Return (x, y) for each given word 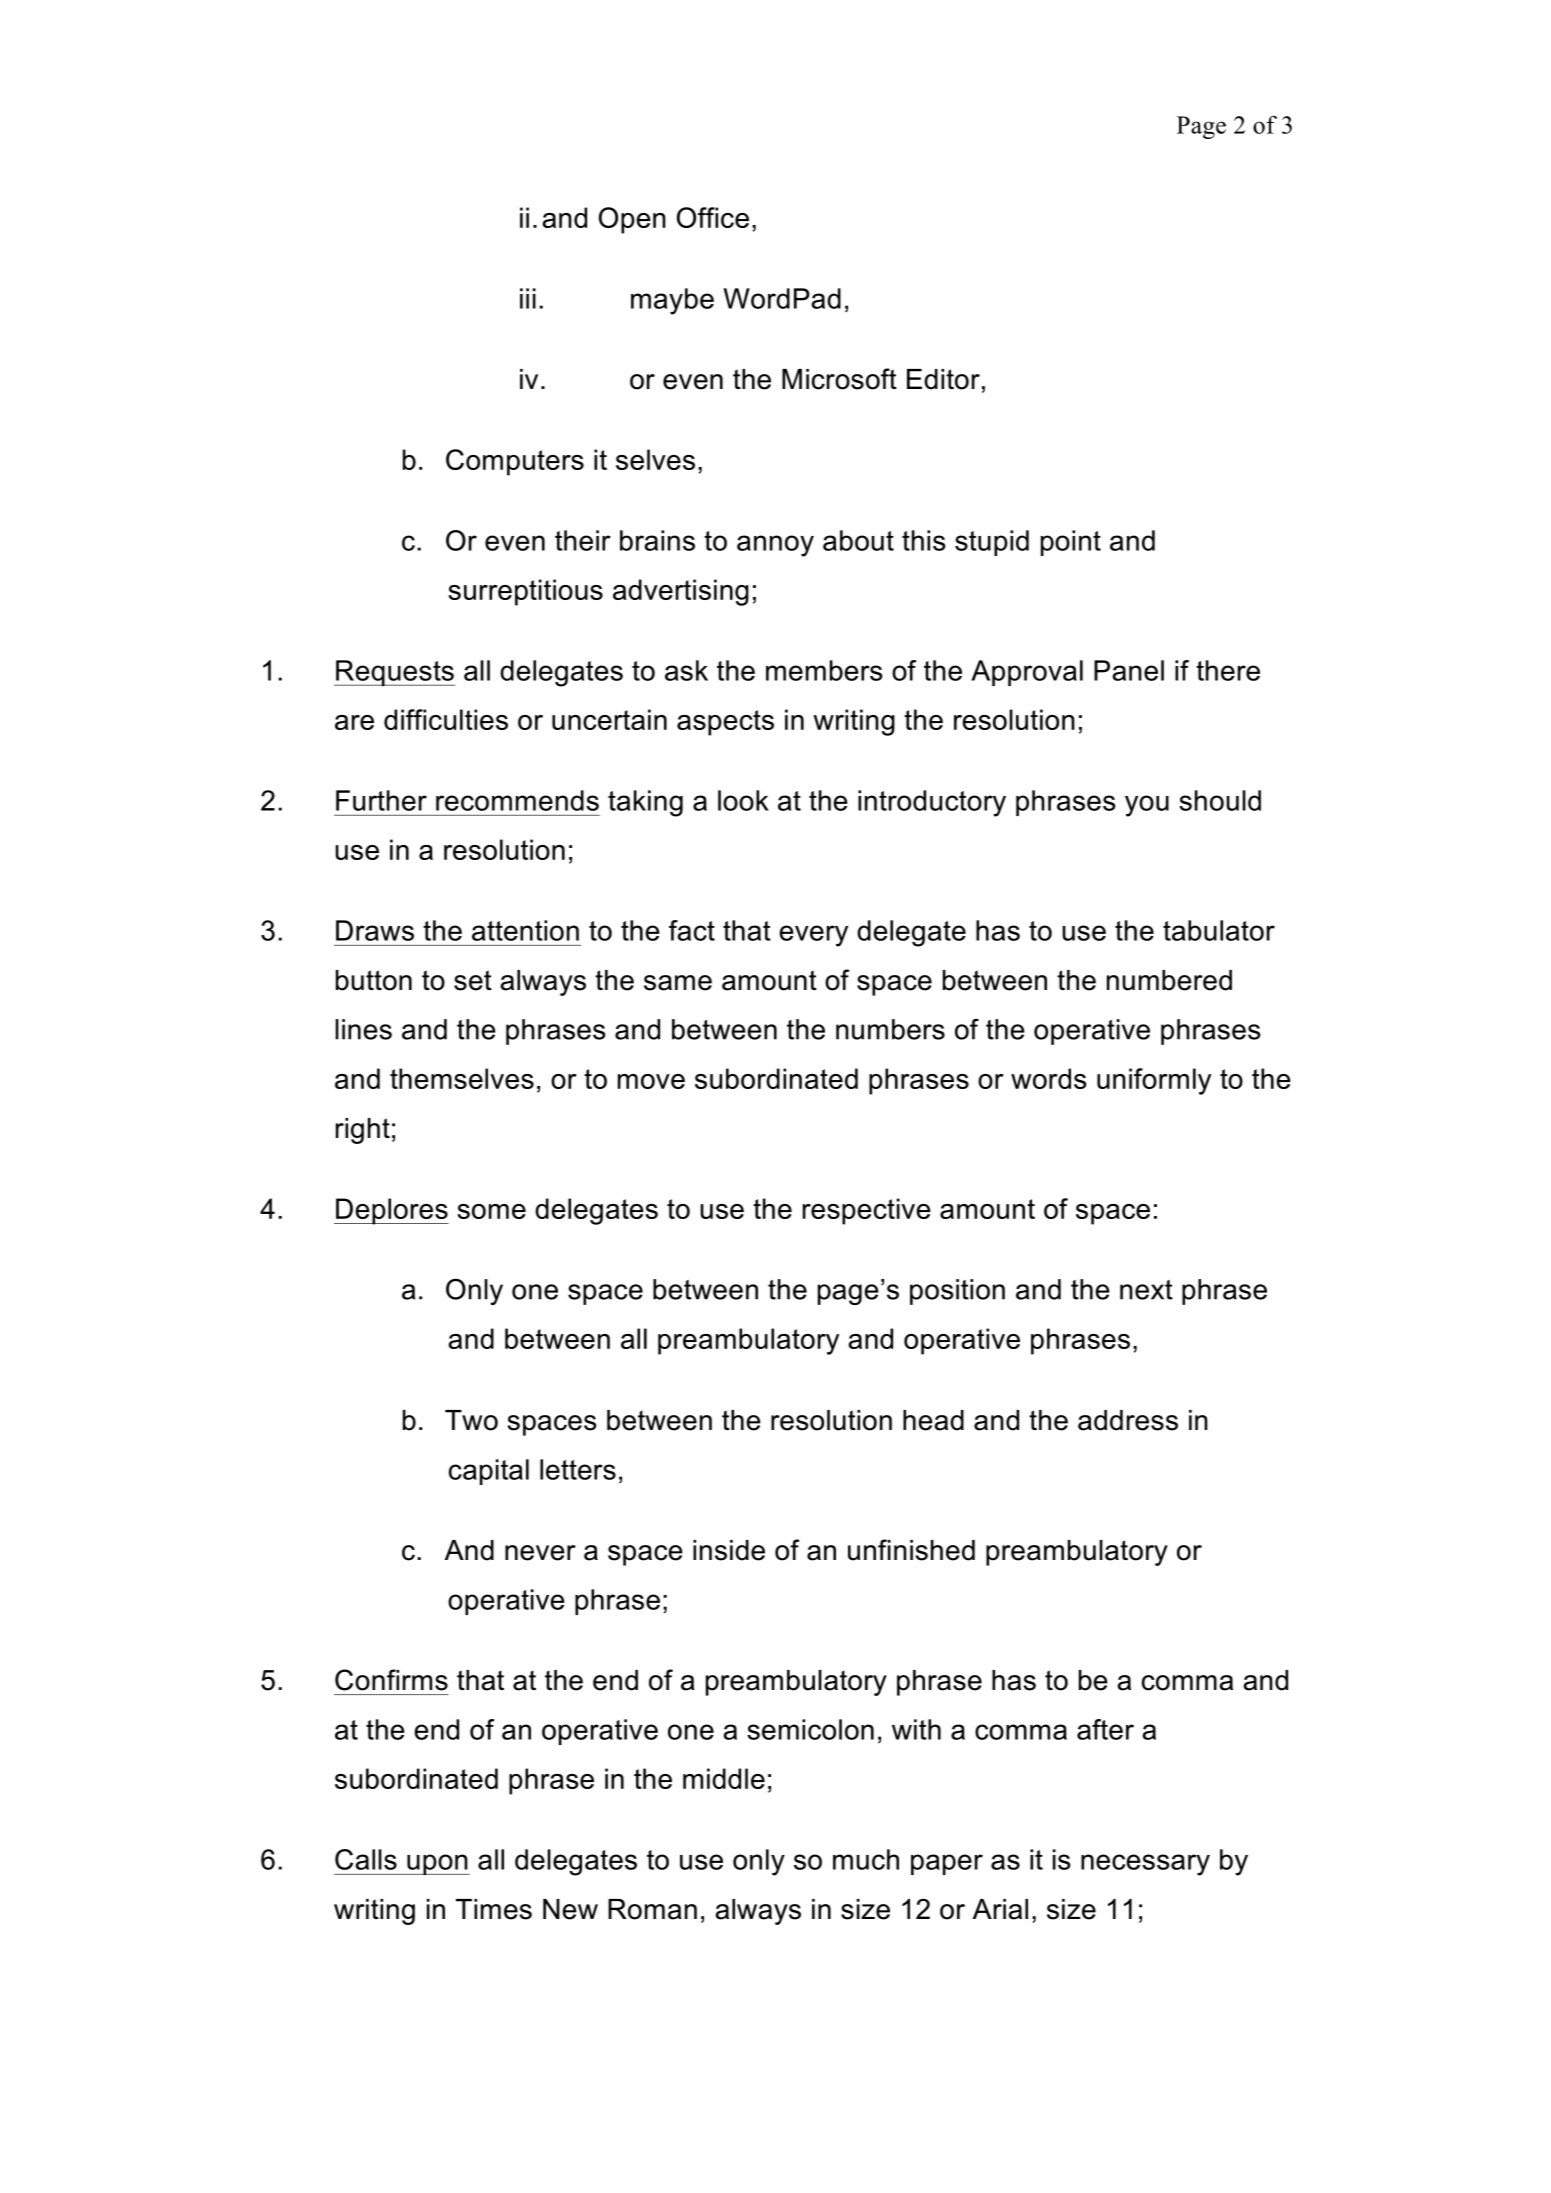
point (1071, 543)
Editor (943, 379)
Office (713, 217)
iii (528, 298)
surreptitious (525, 592)
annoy (775, 546)
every (813, 936)
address (1128, 1420)
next (1146, 1290)
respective (867, 1211)
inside (729, 1550)
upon (437, 1864)
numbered (1169, 980)
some (491, 1211)
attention (525, 930)
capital (489, 1472)
